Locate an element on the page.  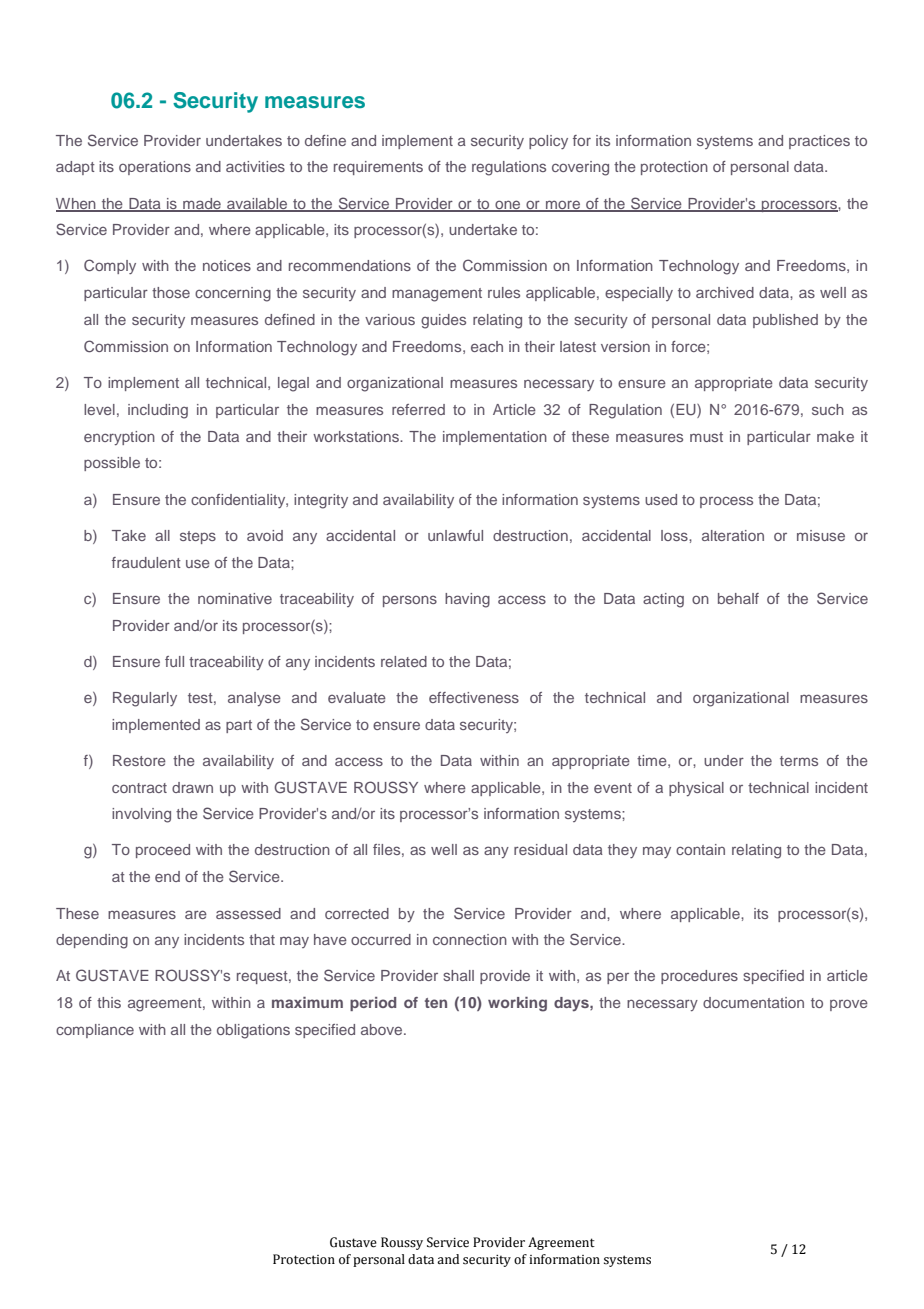
this is located at coordinates (109, 1002).
